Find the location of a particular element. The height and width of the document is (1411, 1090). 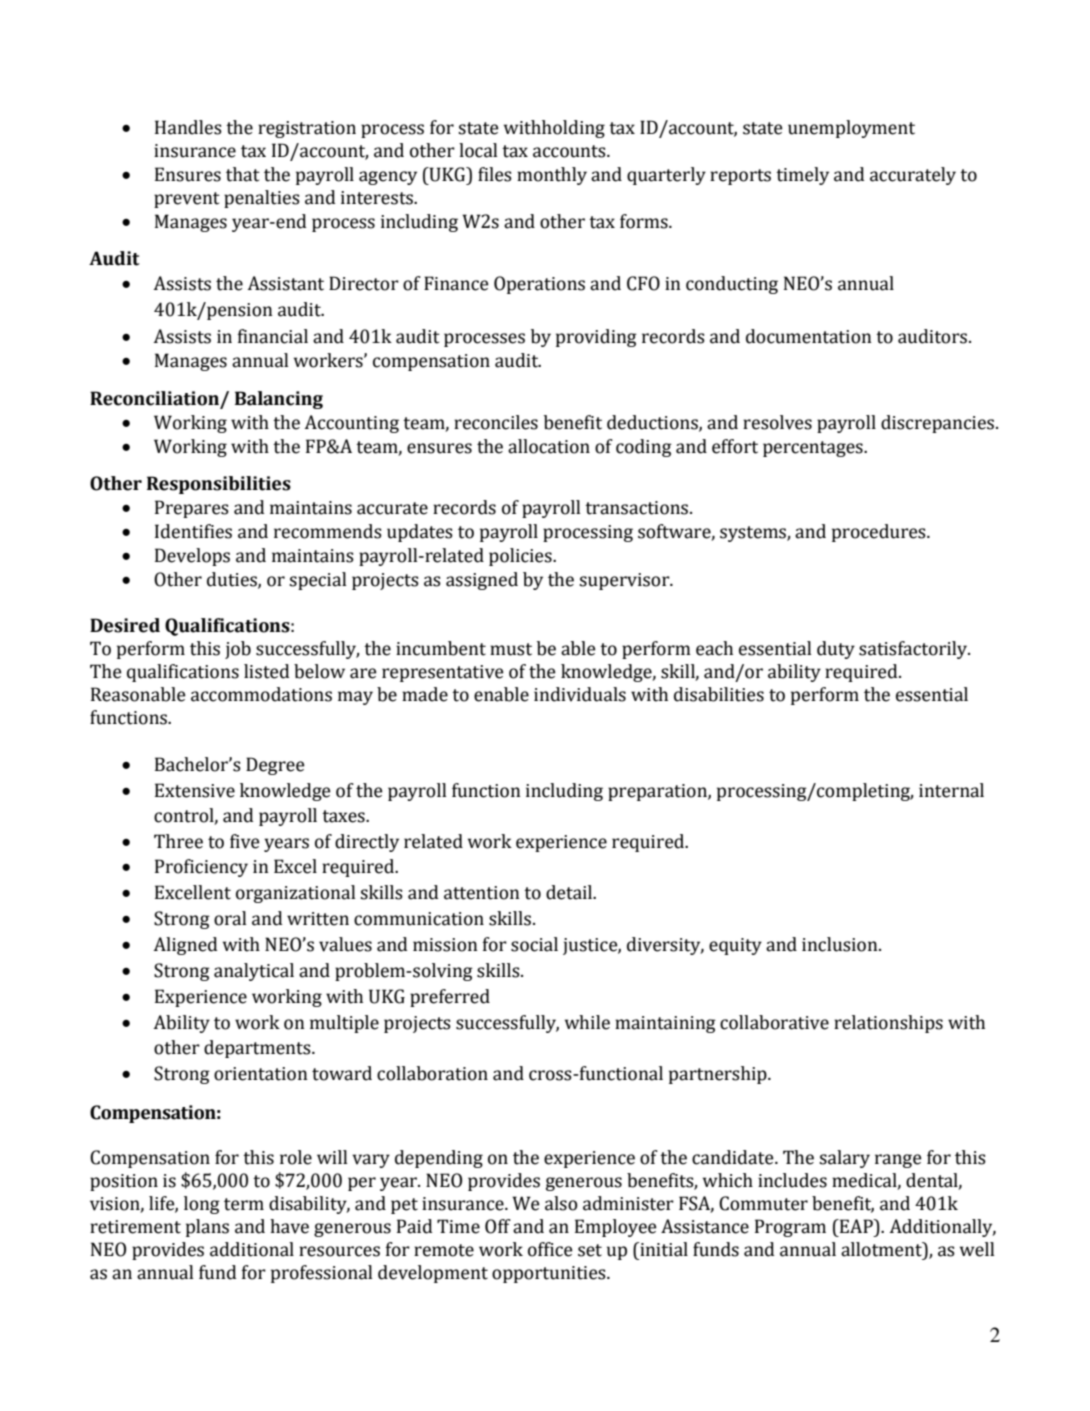

allotment is located at coordinates (882, 1249).
